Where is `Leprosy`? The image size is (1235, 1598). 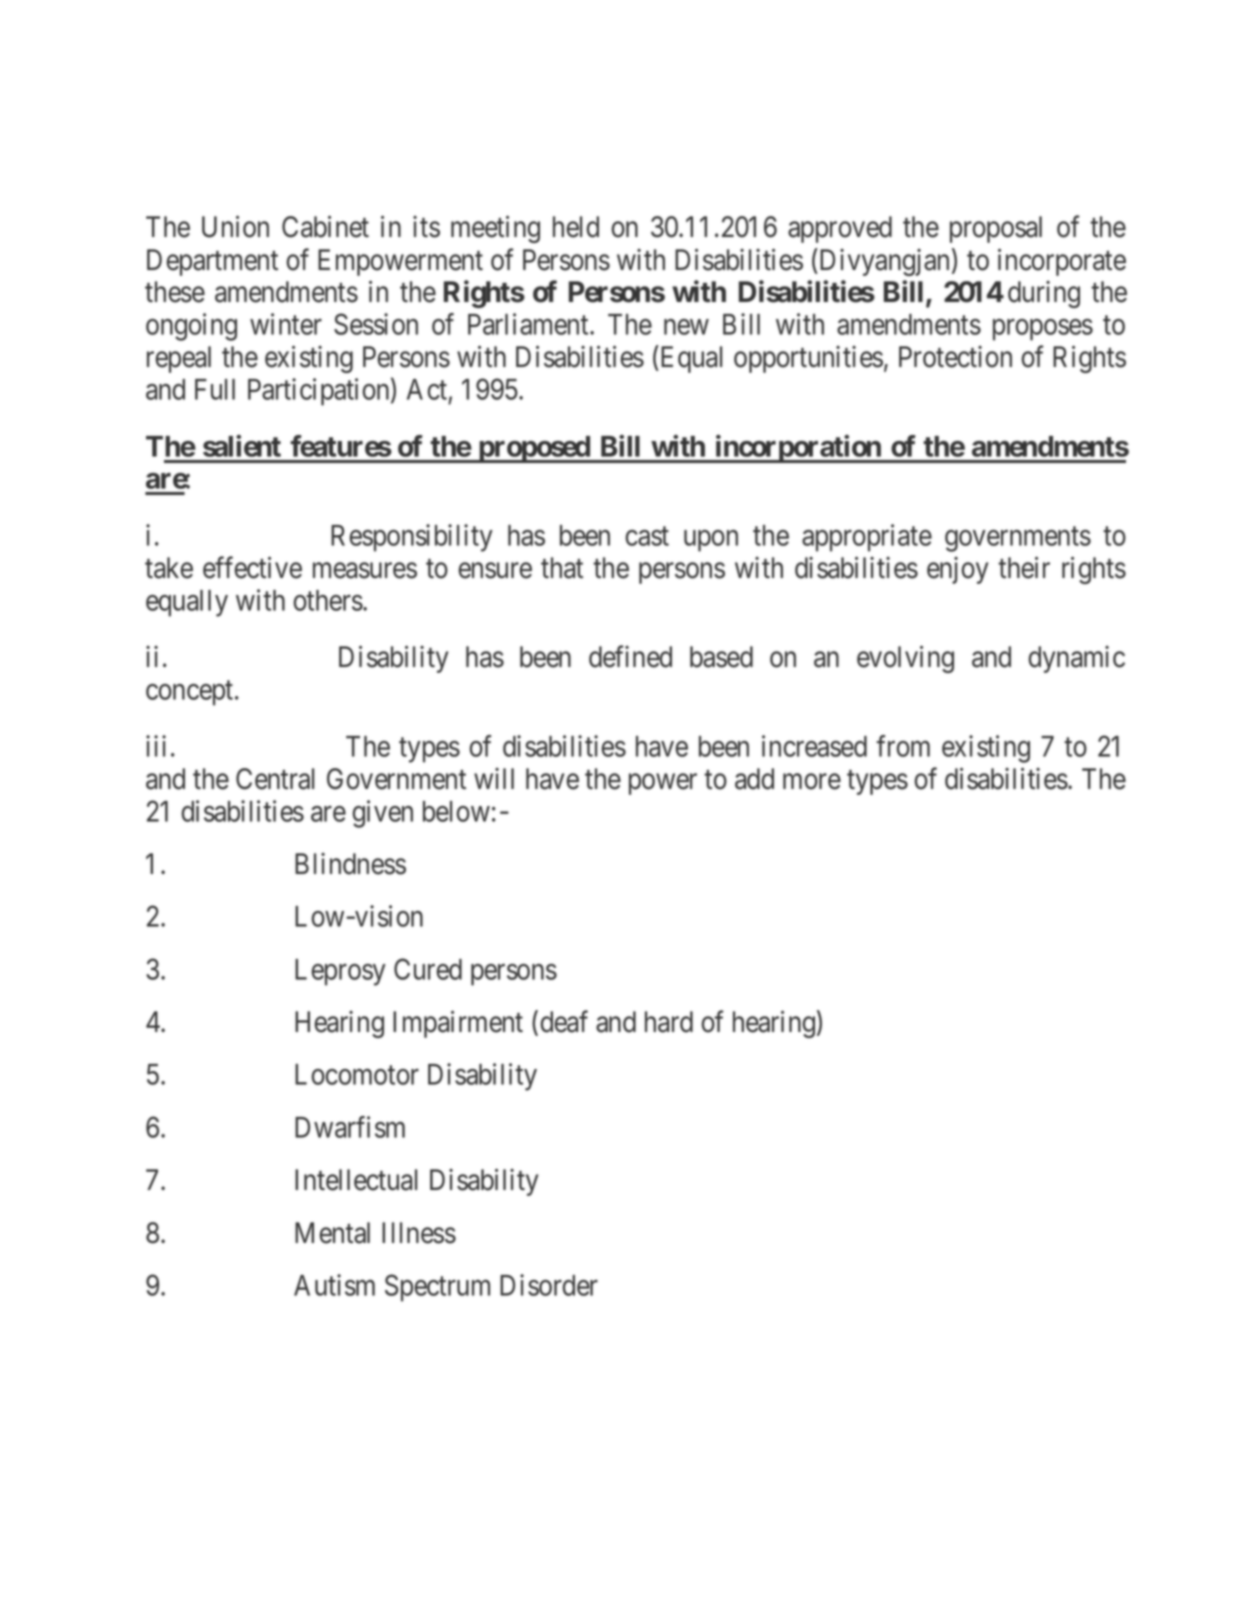 Leprosy is located at coordinates (340, 972).
